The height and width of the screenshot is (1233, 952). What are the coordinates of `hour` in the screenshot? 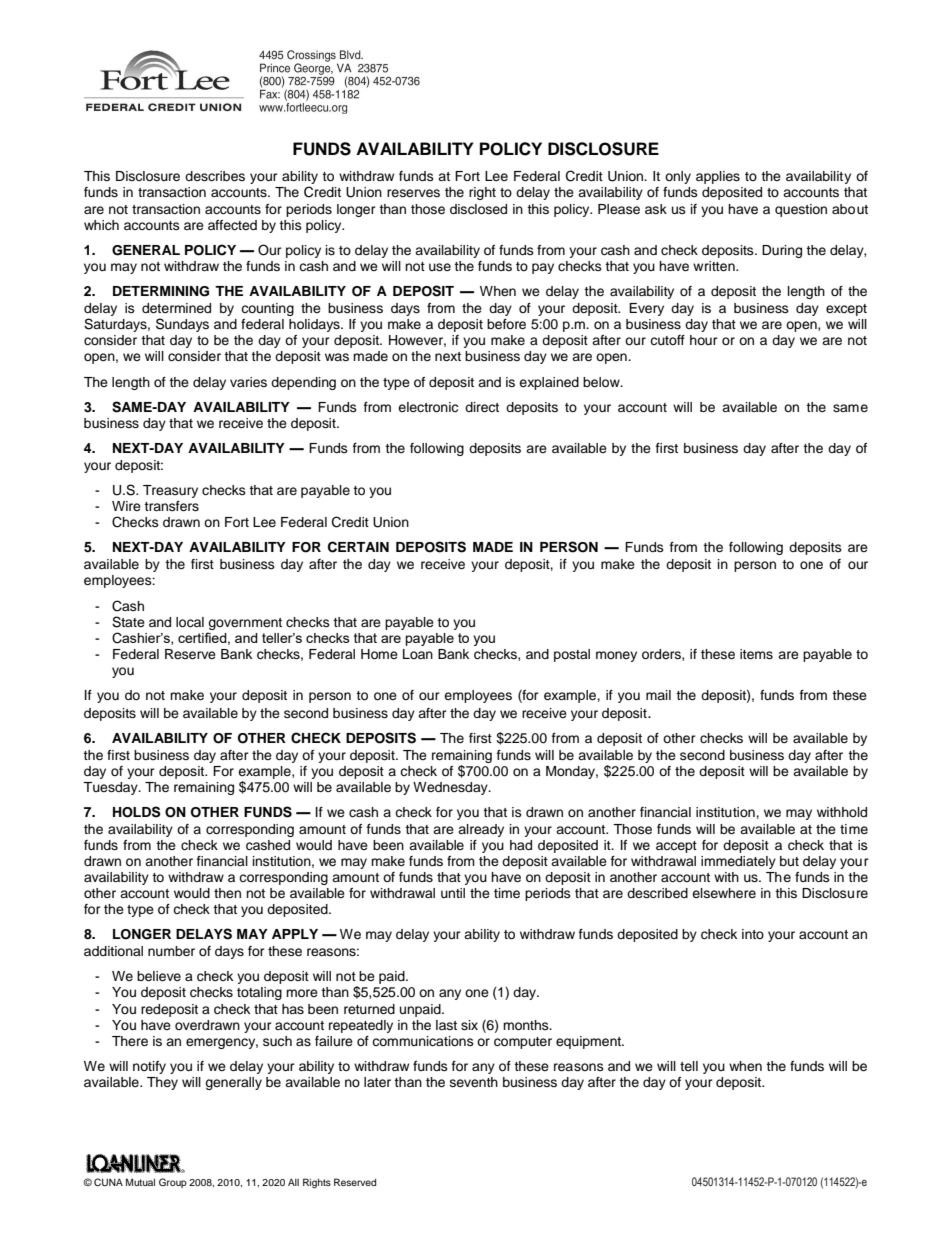 It's located at (704, 340).
